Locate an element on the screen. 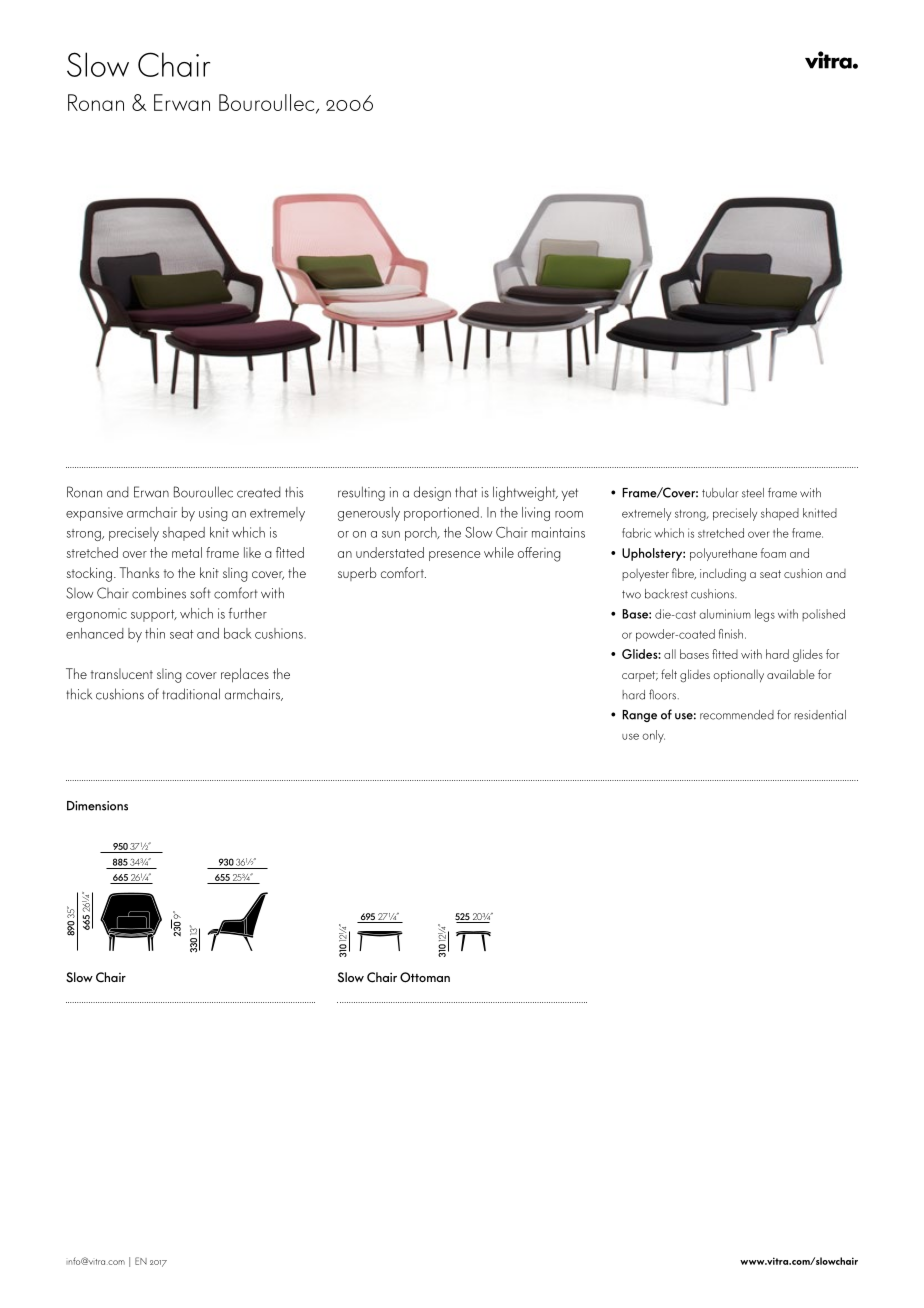  Range is located at coordinates (639, 716).
